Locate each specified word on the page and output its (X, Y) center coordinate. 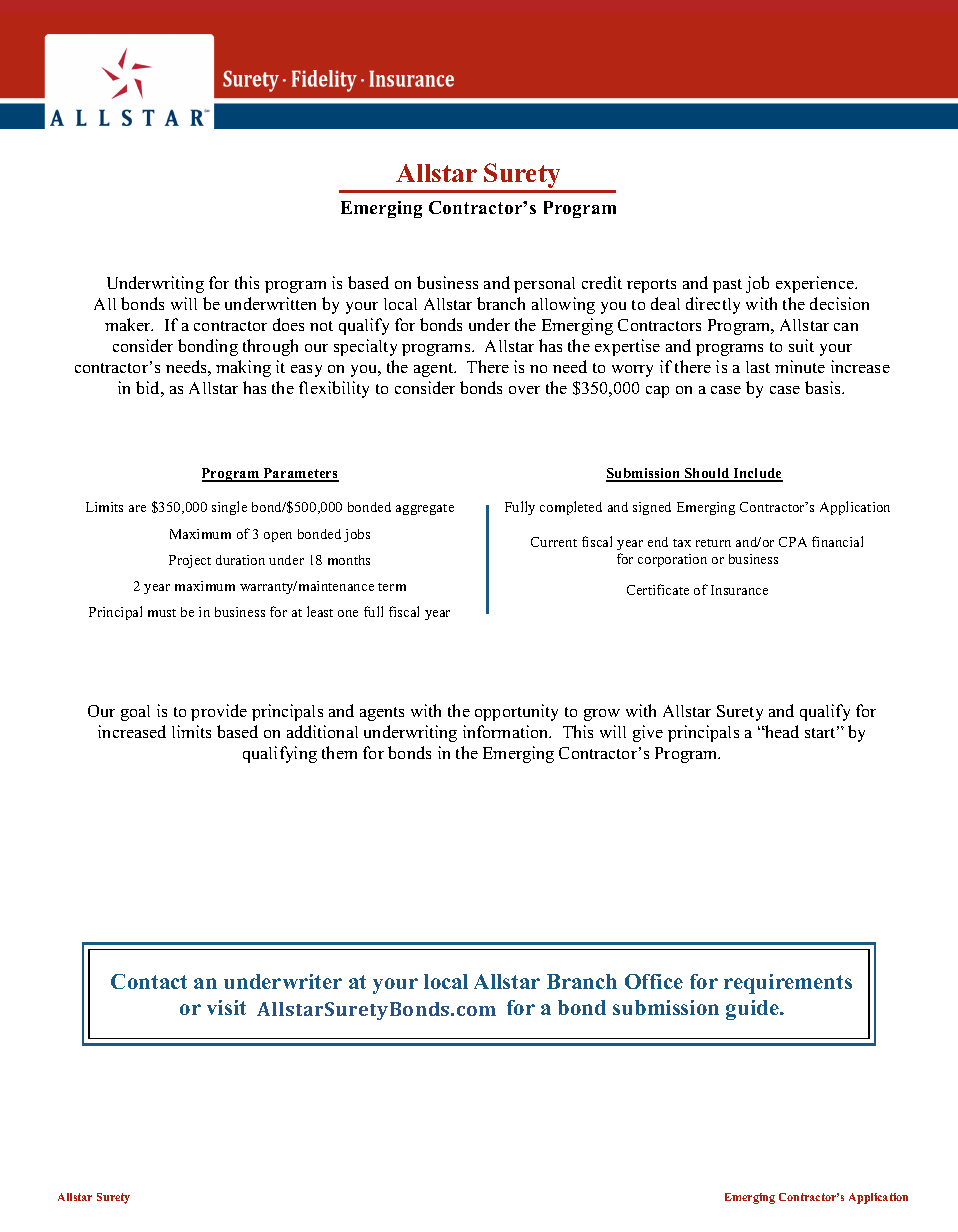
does (288, 324)
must (162, 613)
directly (713, 305)
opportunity (516, 712)
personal (544, 285)
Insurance (739, 590)
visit (226, 1007)
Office (654, 981)
